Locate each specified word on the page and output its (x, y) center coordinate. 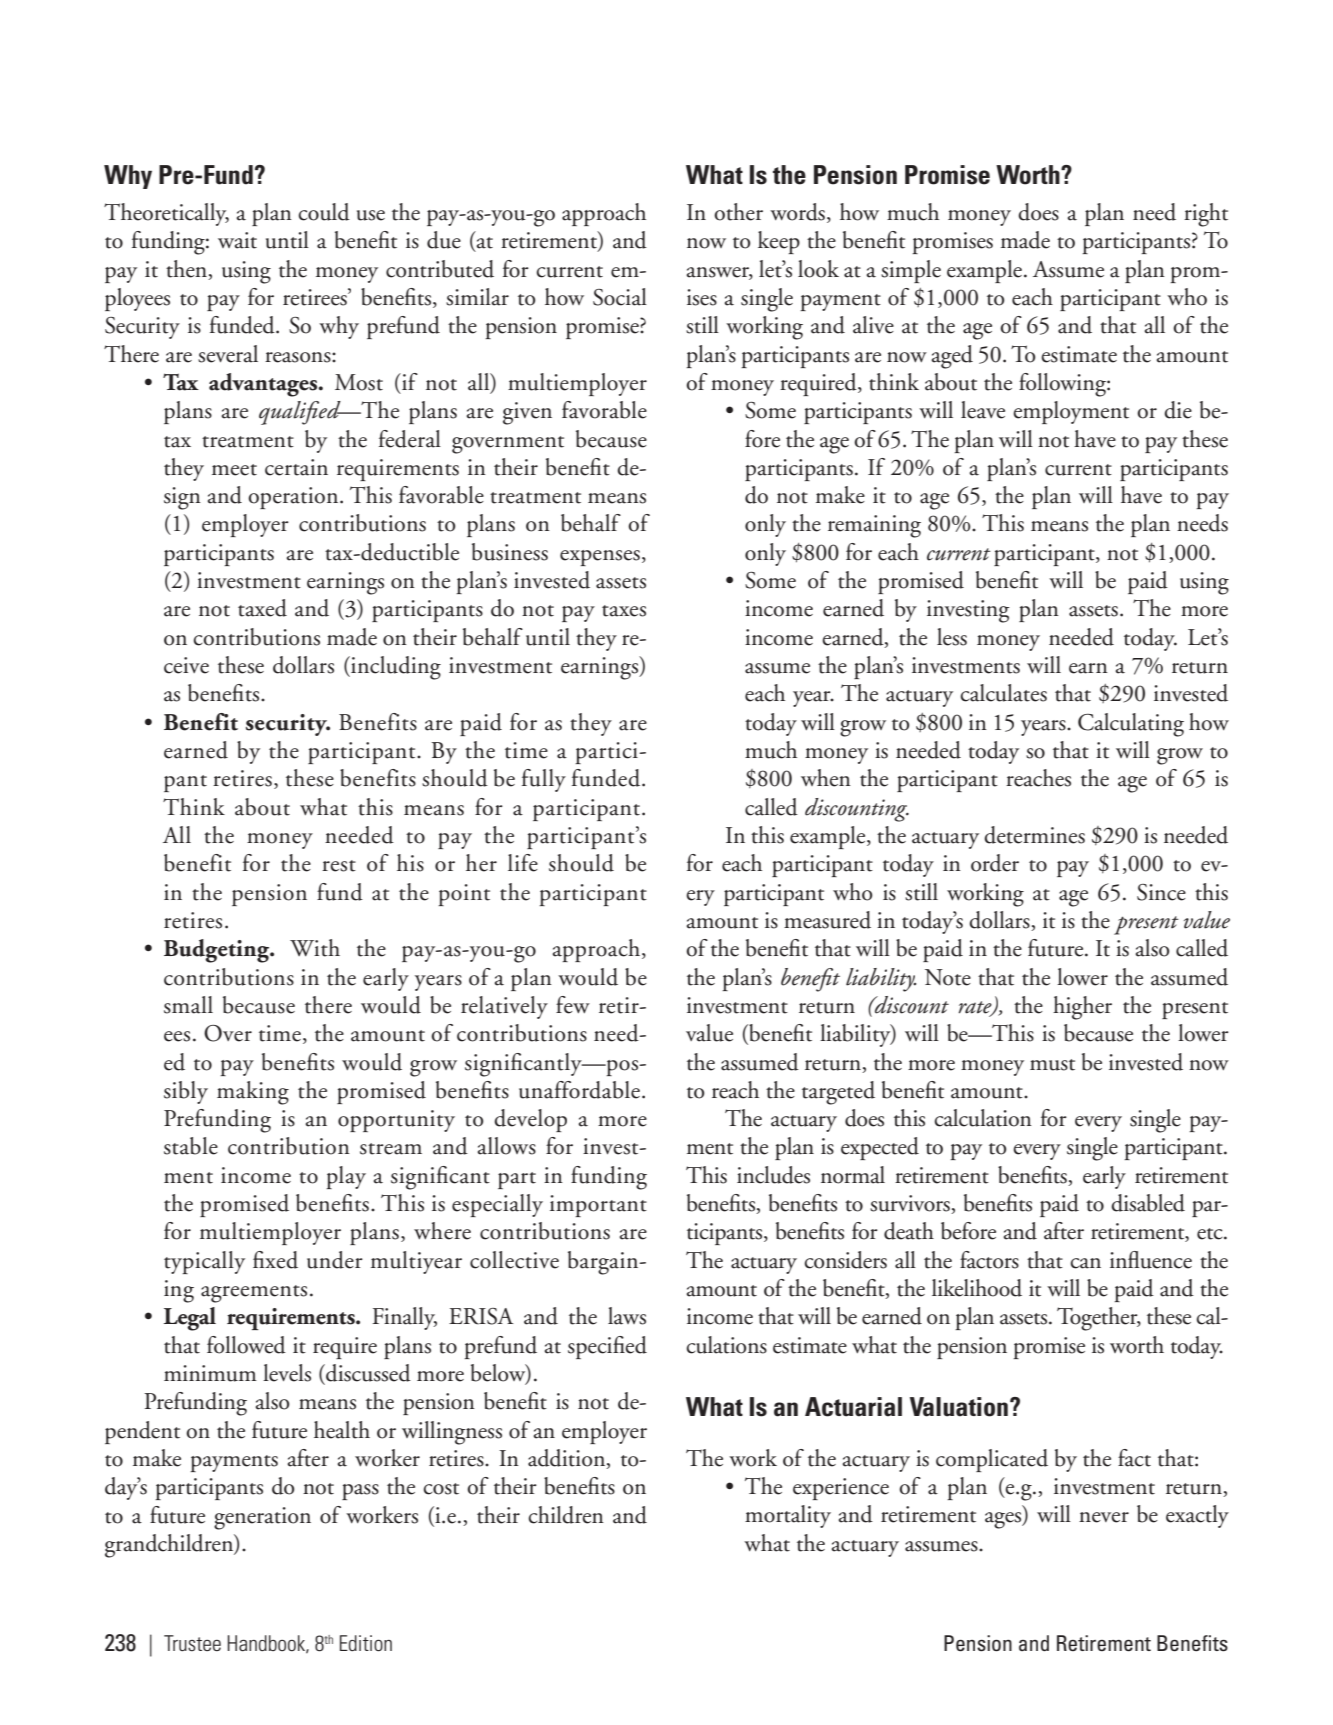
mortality (788, 1516)
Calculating (1131, 725)
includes (773, 1175)
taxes (624, 611)
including (395, 668)
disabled (1148, 1203)
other (738, 212)
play (346, 1177)
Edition (366, 1643)
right (1206, 215)
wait (237, 240)
